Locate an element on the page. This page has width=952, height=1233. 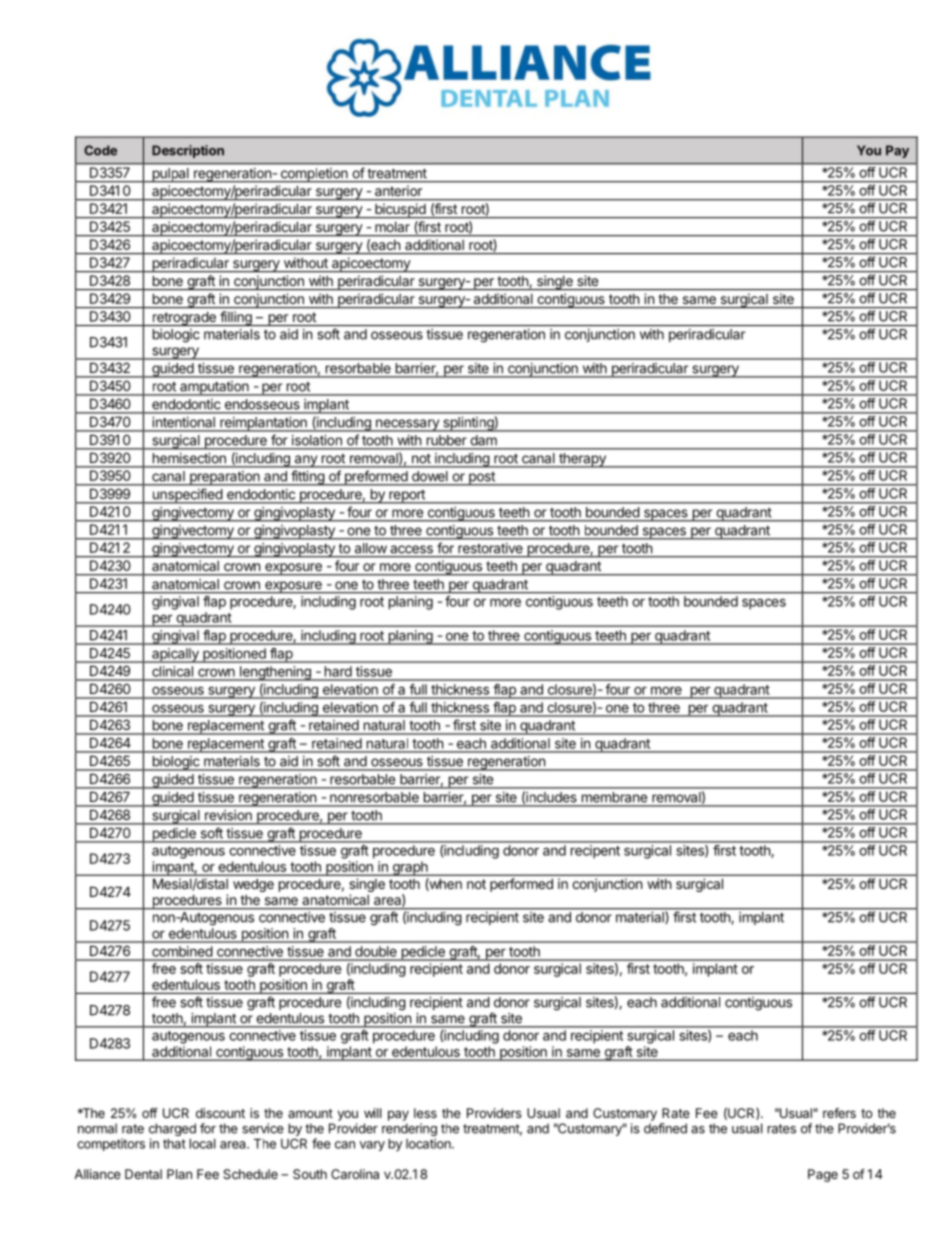
access is located at coordinates (412, 549).
